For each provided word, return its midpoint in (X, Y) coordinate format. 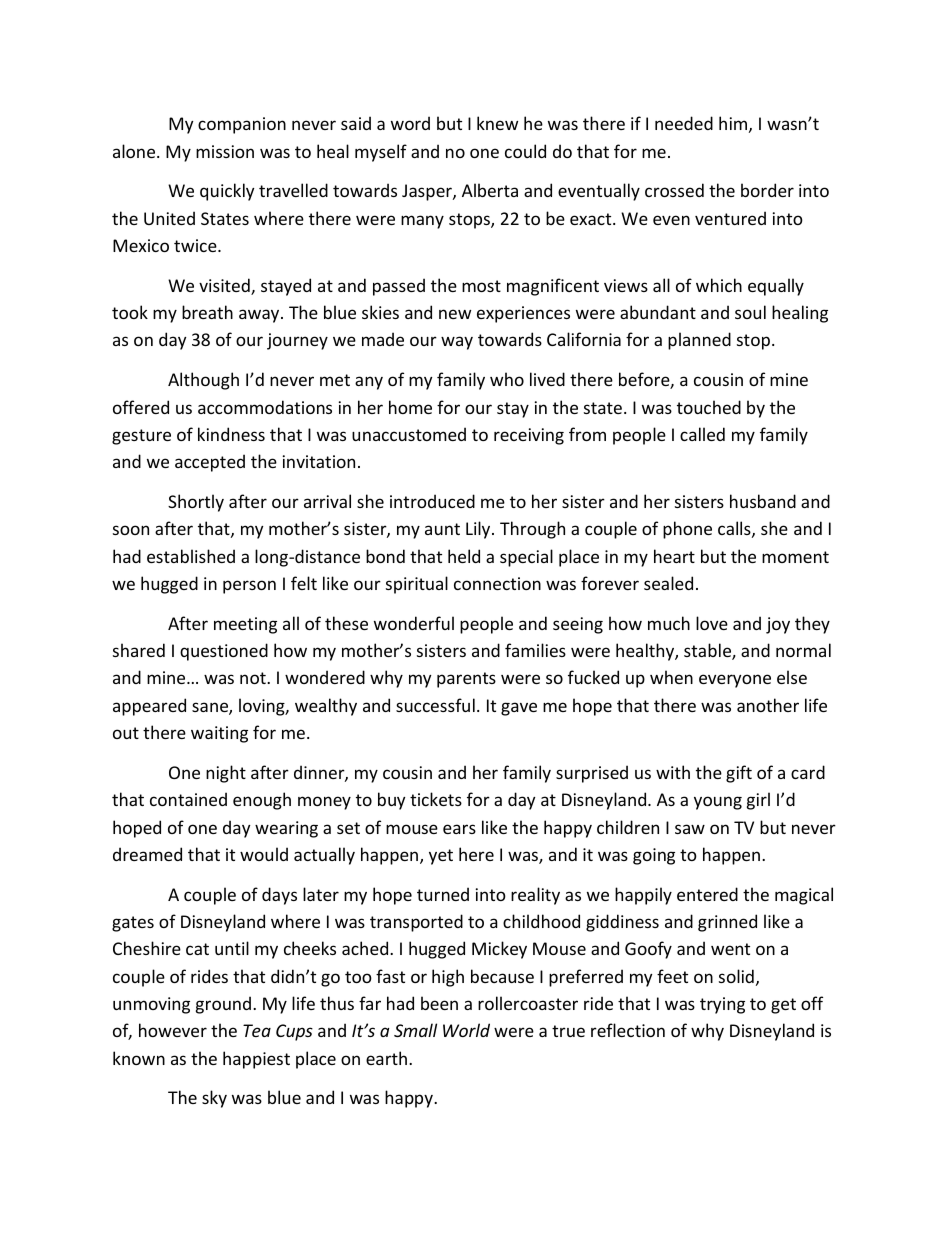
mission (225, 151)
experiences (523, 314)
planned (699, 341)
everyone (735, 681)
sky (214, 1099)
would (264, 854)
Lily (479, 530)
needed (684, 123)
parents (466, 680)
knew (497, 123)
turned (443, 894)
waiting (219, 734)
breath (207, 312)
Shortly (196, 503)
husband (763, 501)
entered (707, 894)
